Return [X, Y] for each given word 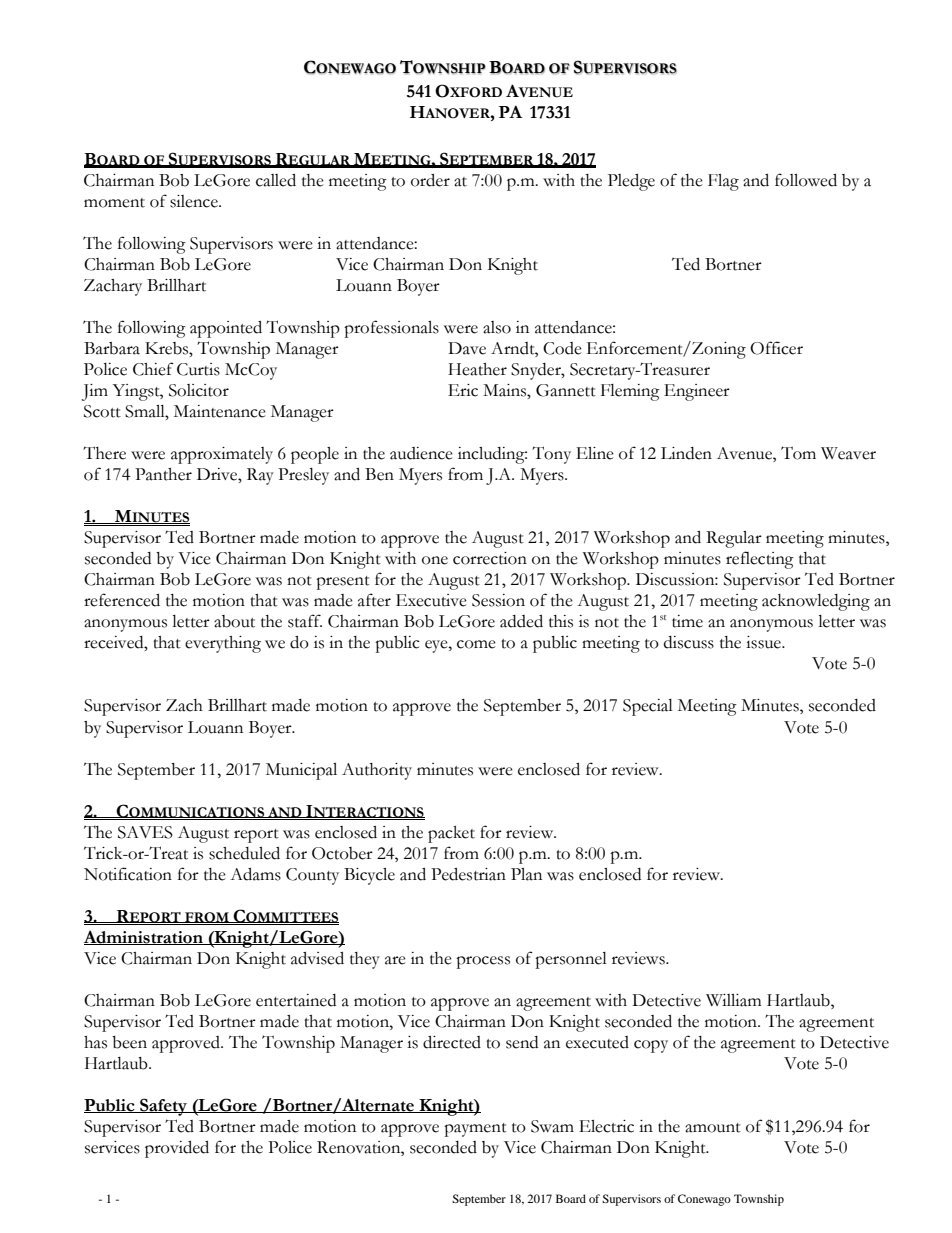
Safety [163, 1107]
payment [475, 1130]
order [430, 180]
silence [195, 201]
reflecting [760, 560]
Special [648, 707]
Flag [723, 182]
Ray [260, 476]
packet [451, 834]
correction [490, 558]
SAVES [145, 832]
